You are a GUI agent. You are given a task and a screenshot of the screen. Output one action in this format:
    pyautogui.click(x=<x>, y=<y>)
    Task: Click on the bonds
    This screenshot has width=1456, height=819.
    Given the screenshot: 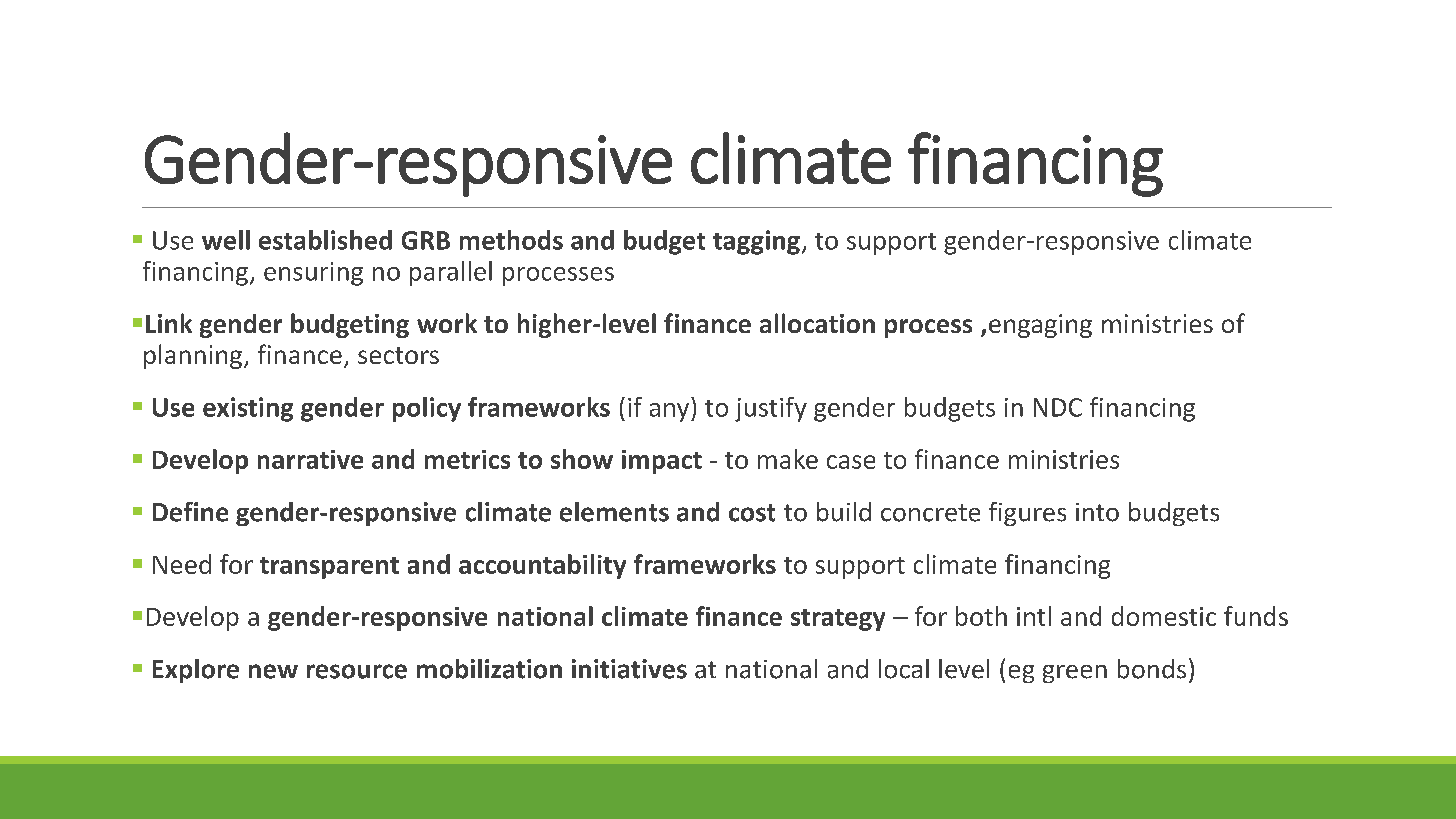 What is the action you would take?
    pyautogui.click(x=1152, y=669)
